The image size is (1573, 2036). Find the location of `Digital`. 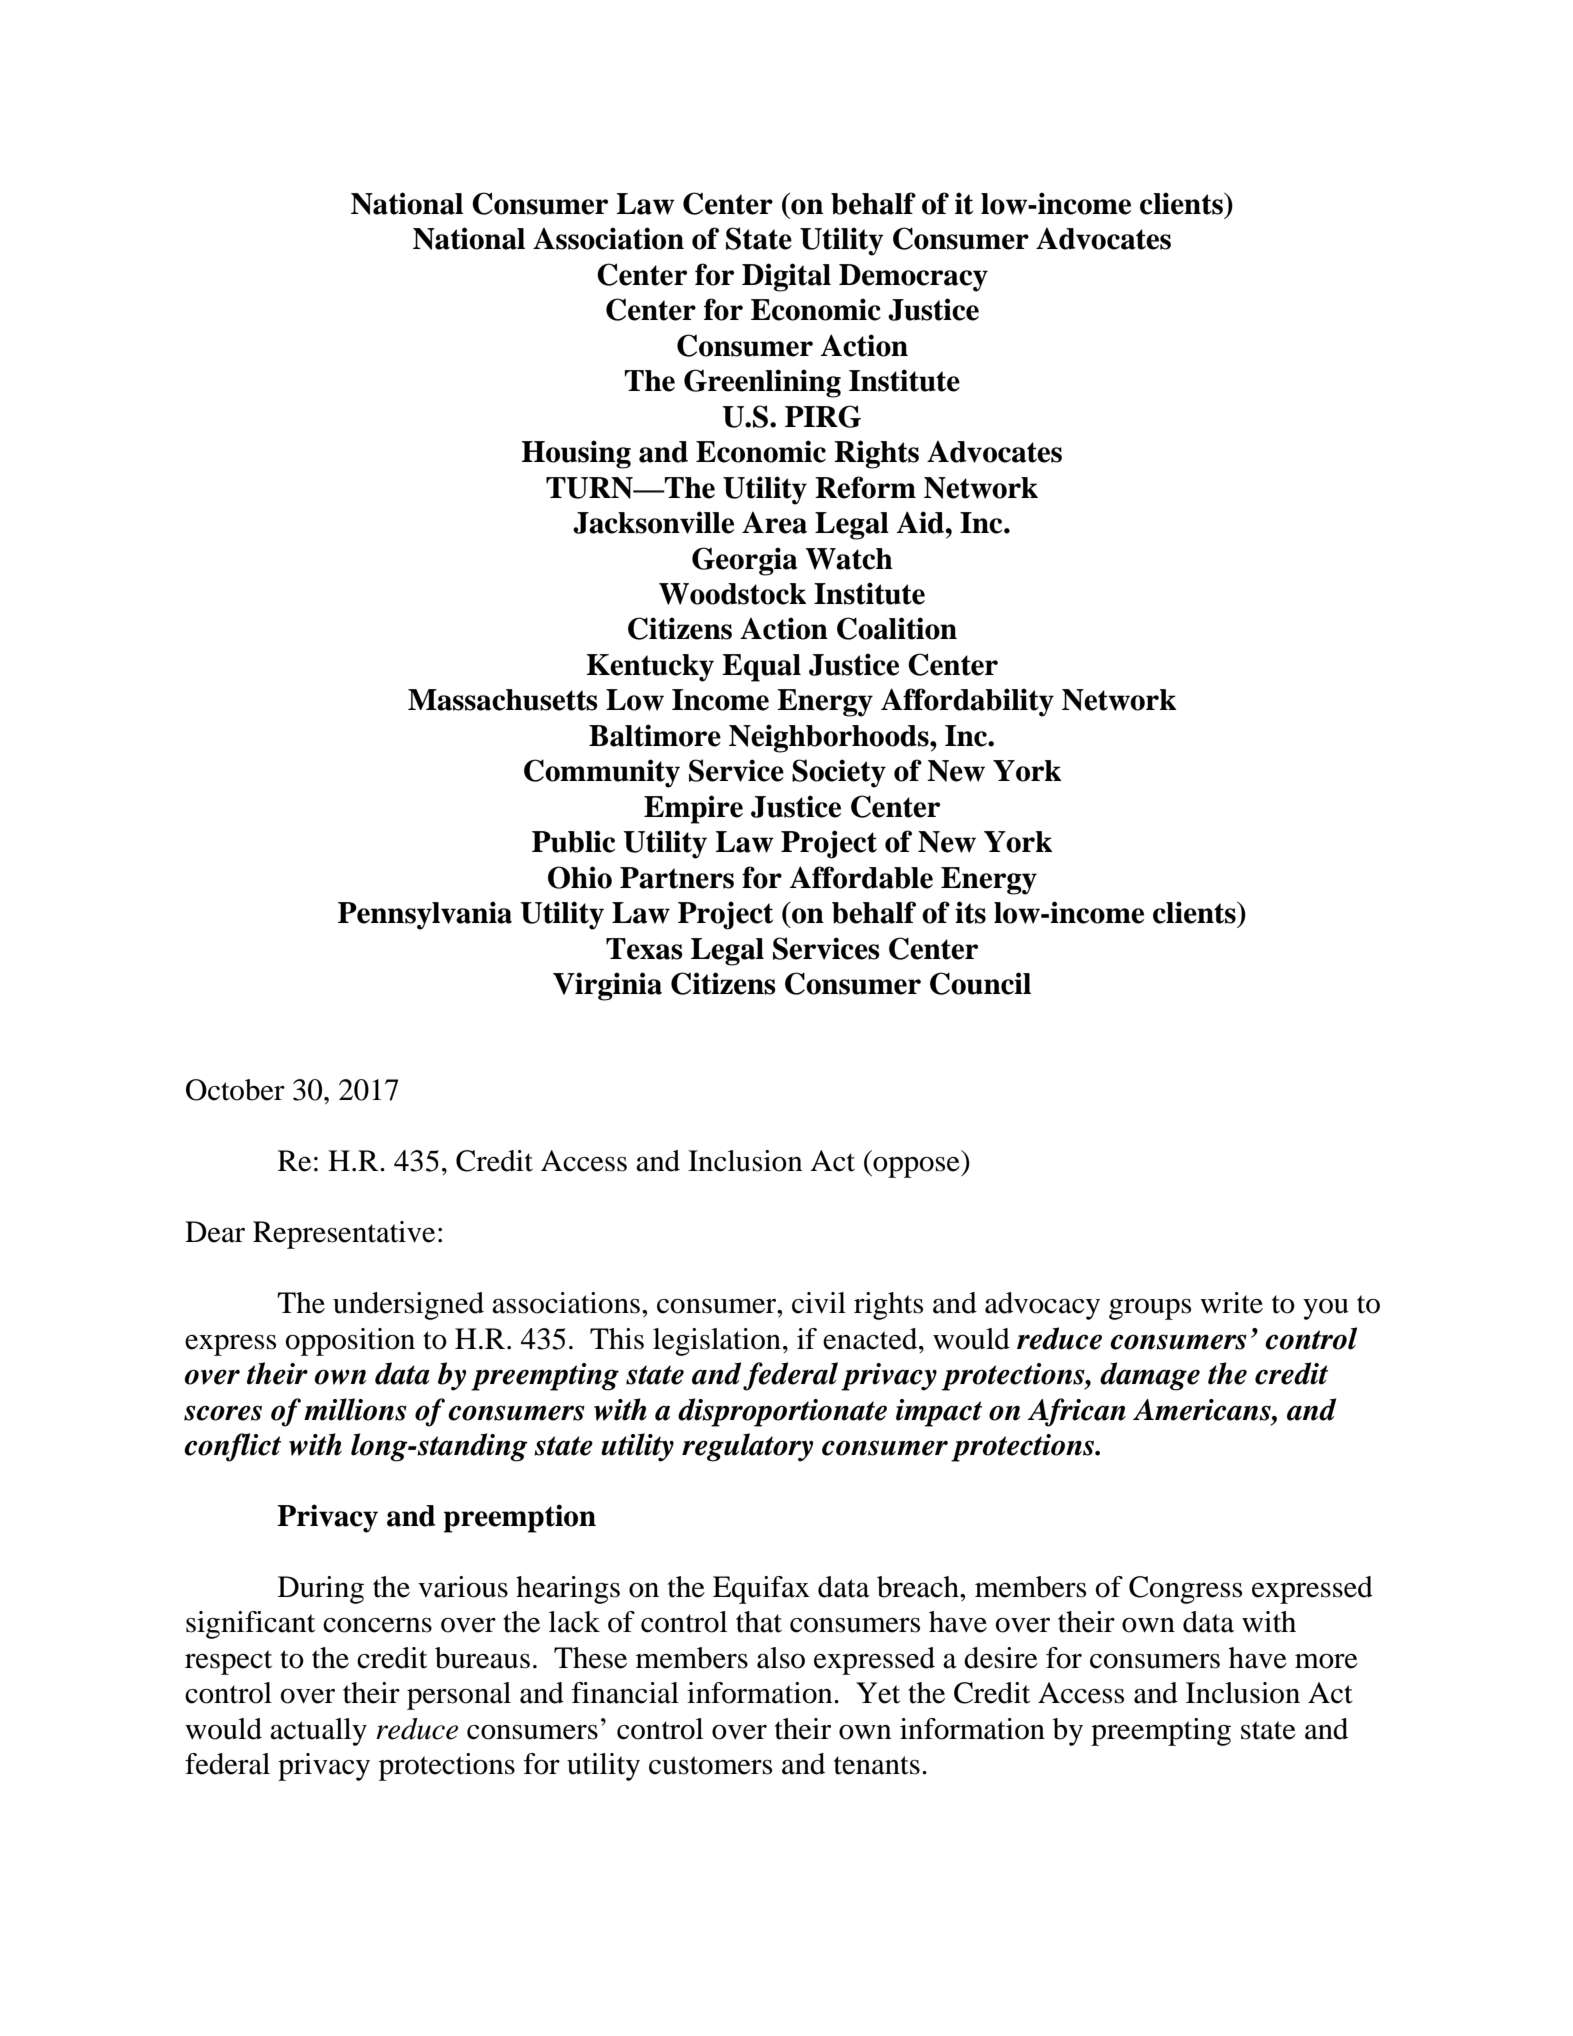

Digital is located at coordinates (786, 277).
